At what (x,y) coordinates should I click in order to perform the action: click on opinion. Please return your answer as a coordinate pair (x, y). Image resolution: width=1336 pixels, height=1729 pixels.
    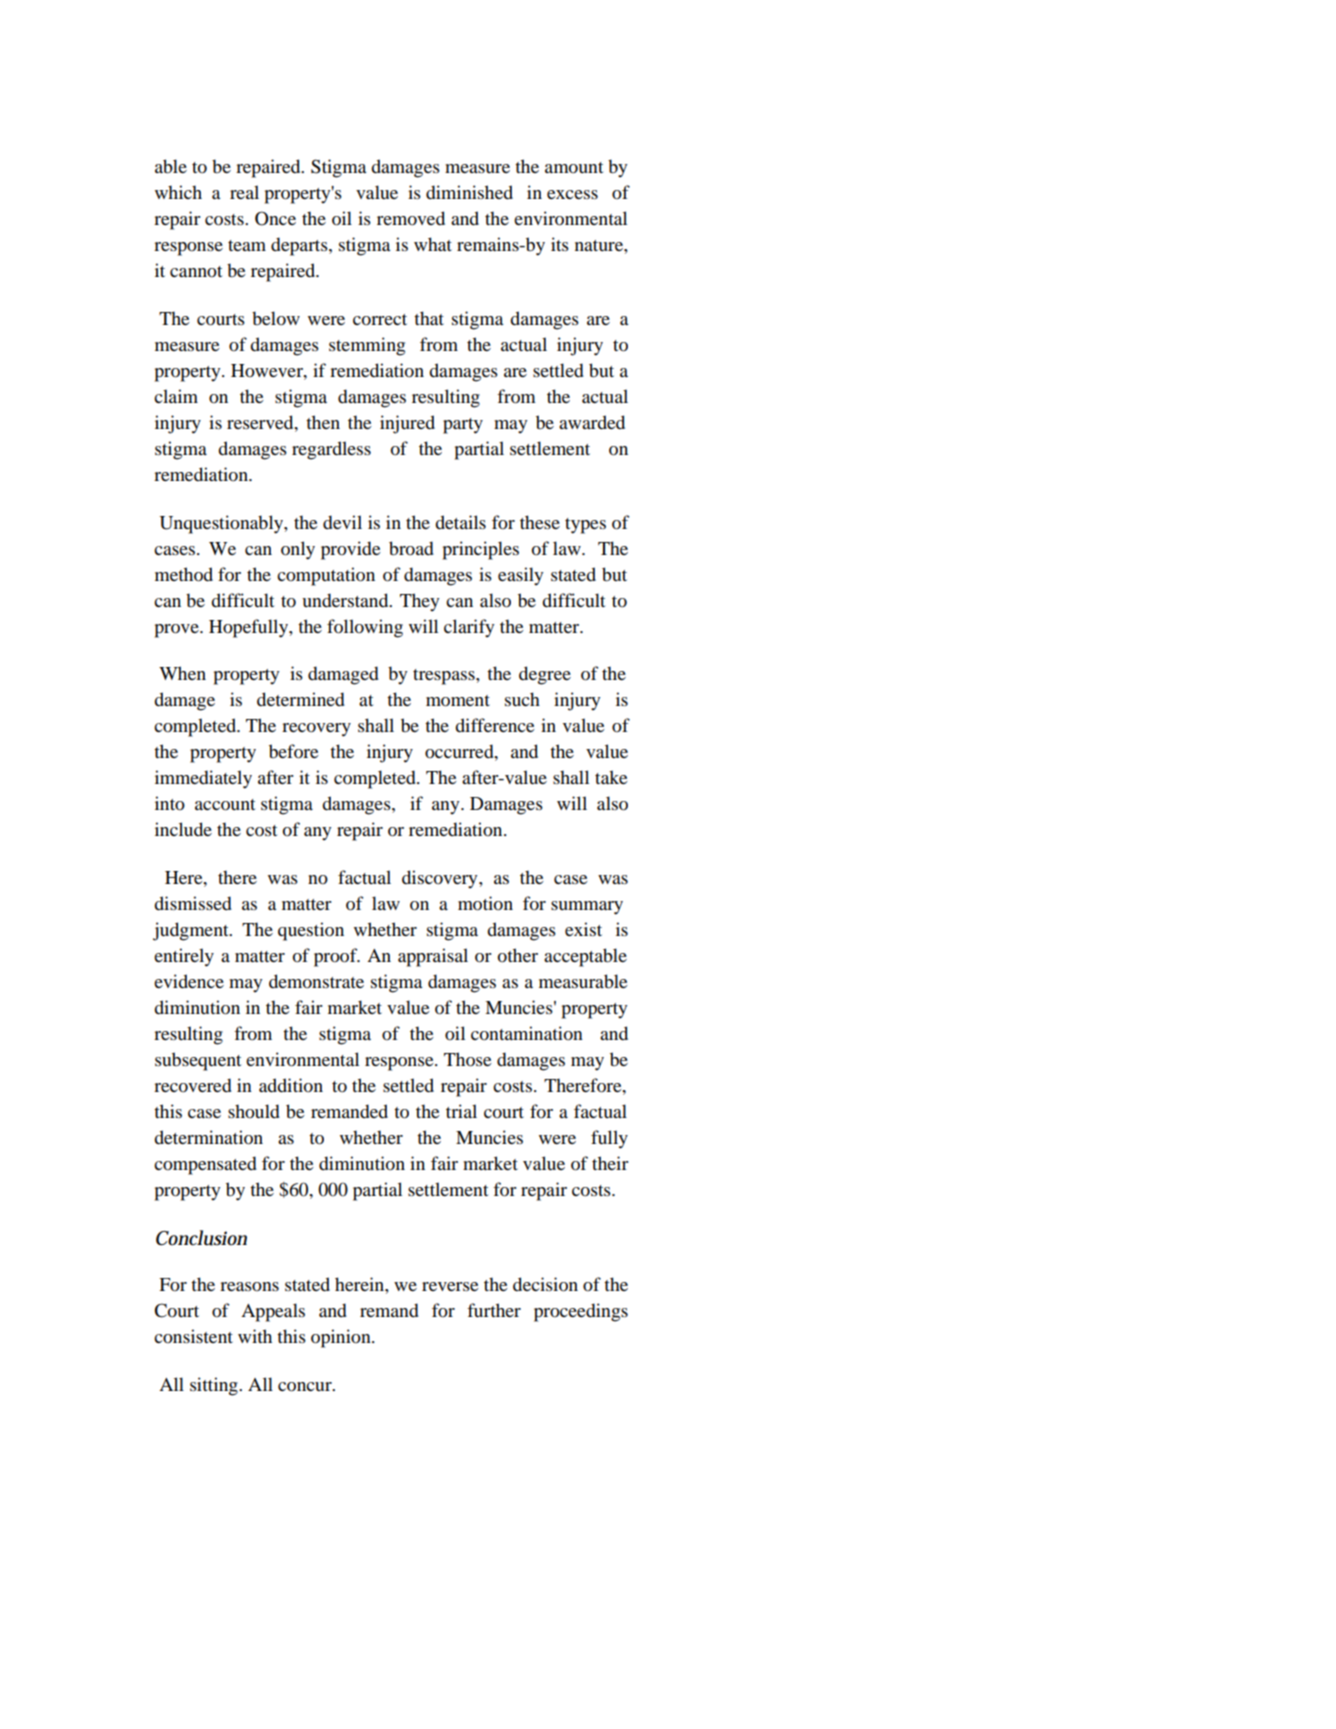
    Looking at the image, I should click on (342, 1338).
